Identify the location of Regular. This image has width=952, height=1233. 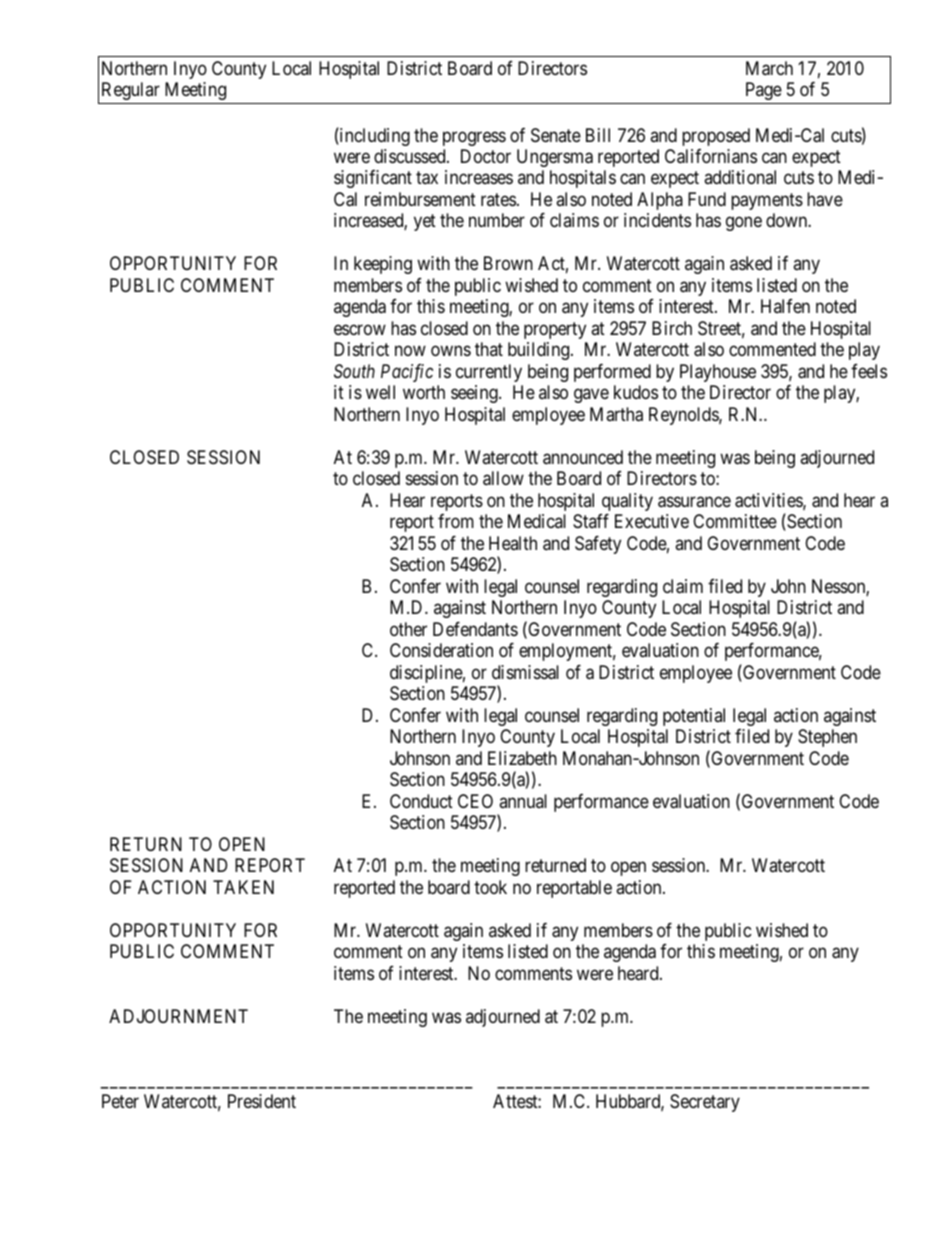
(131, 91).
